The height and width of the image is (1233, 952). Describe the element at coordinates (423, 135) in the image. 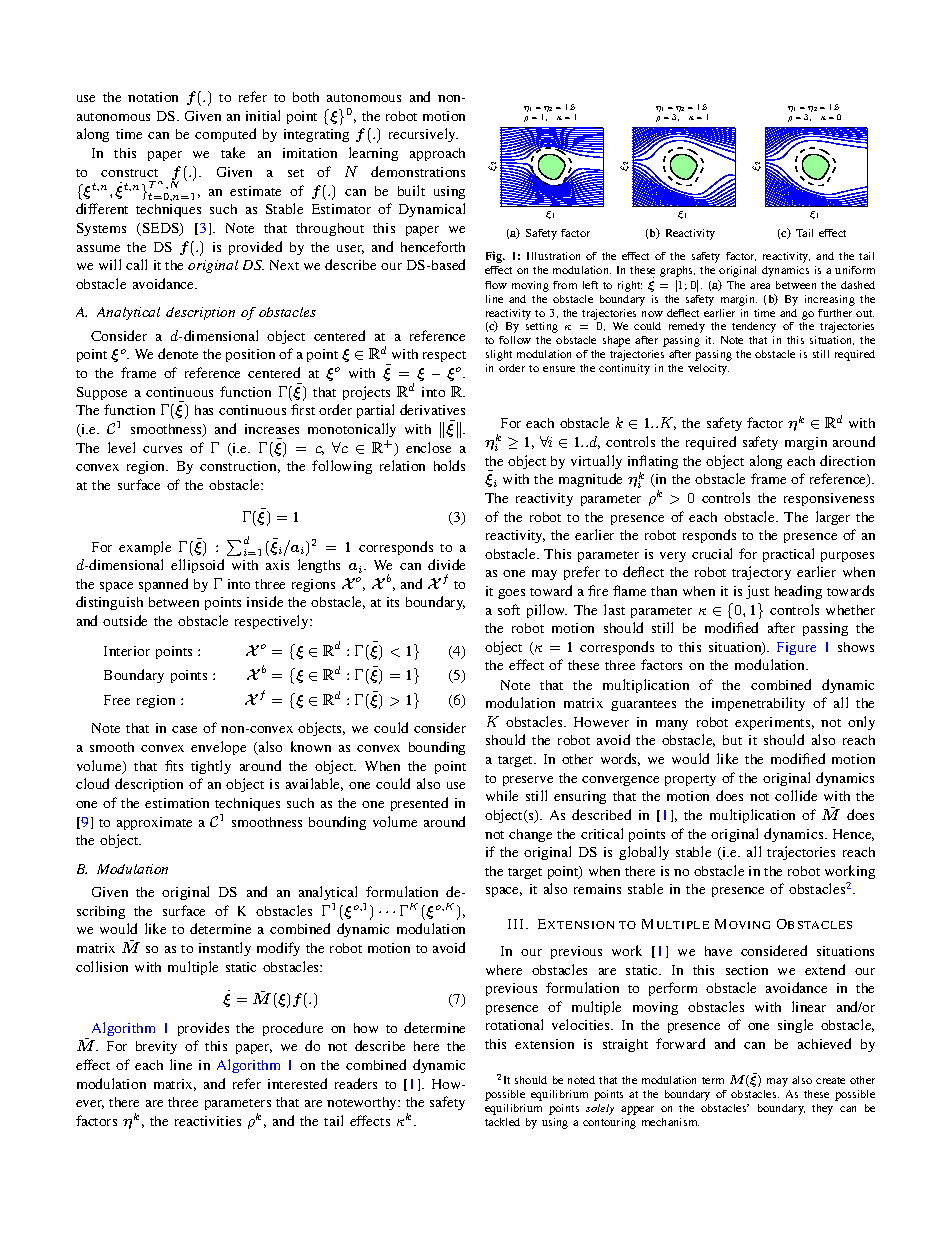

I see `recursively` at that location.
